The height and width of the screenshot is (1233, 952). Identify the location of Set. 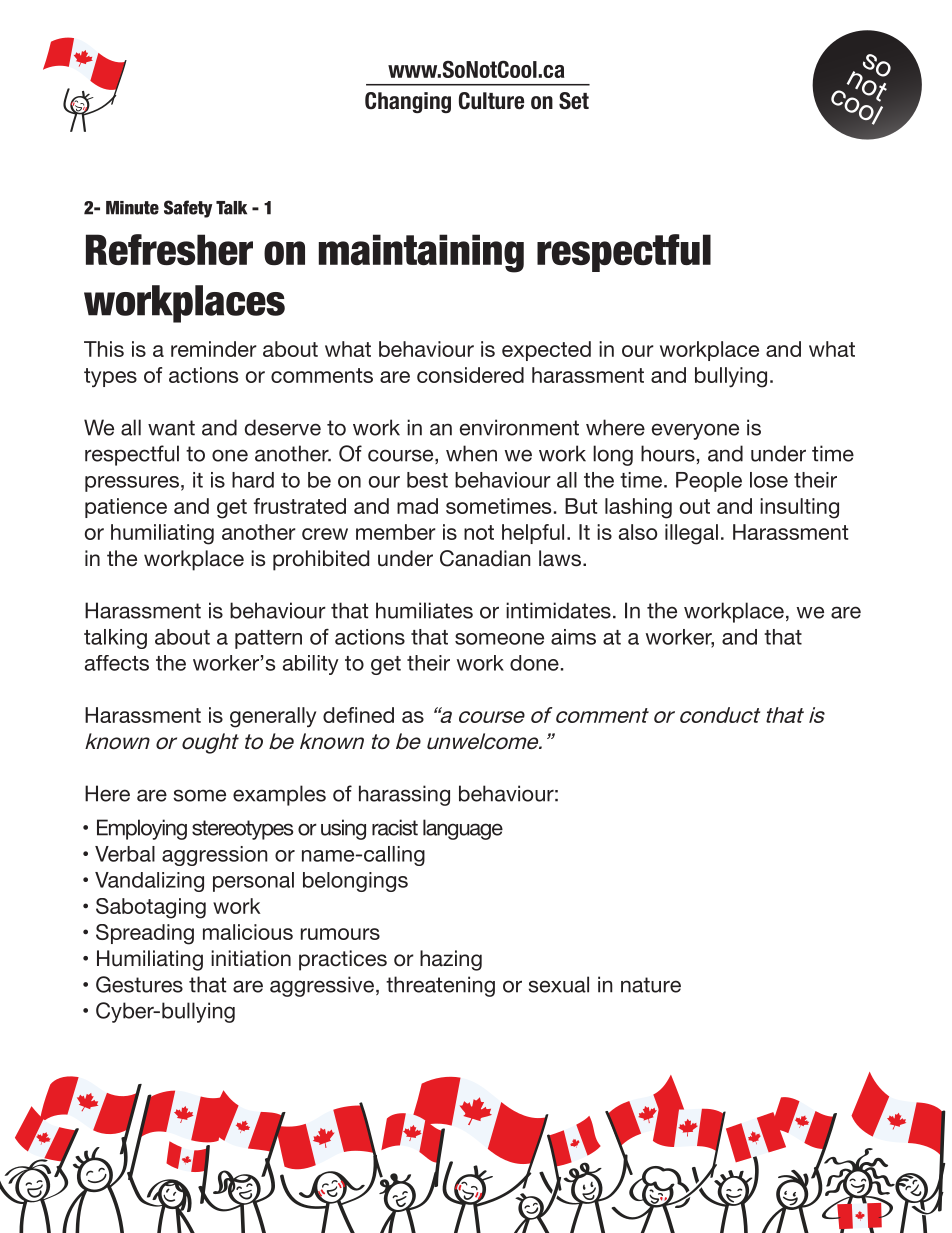
(574, 101).
